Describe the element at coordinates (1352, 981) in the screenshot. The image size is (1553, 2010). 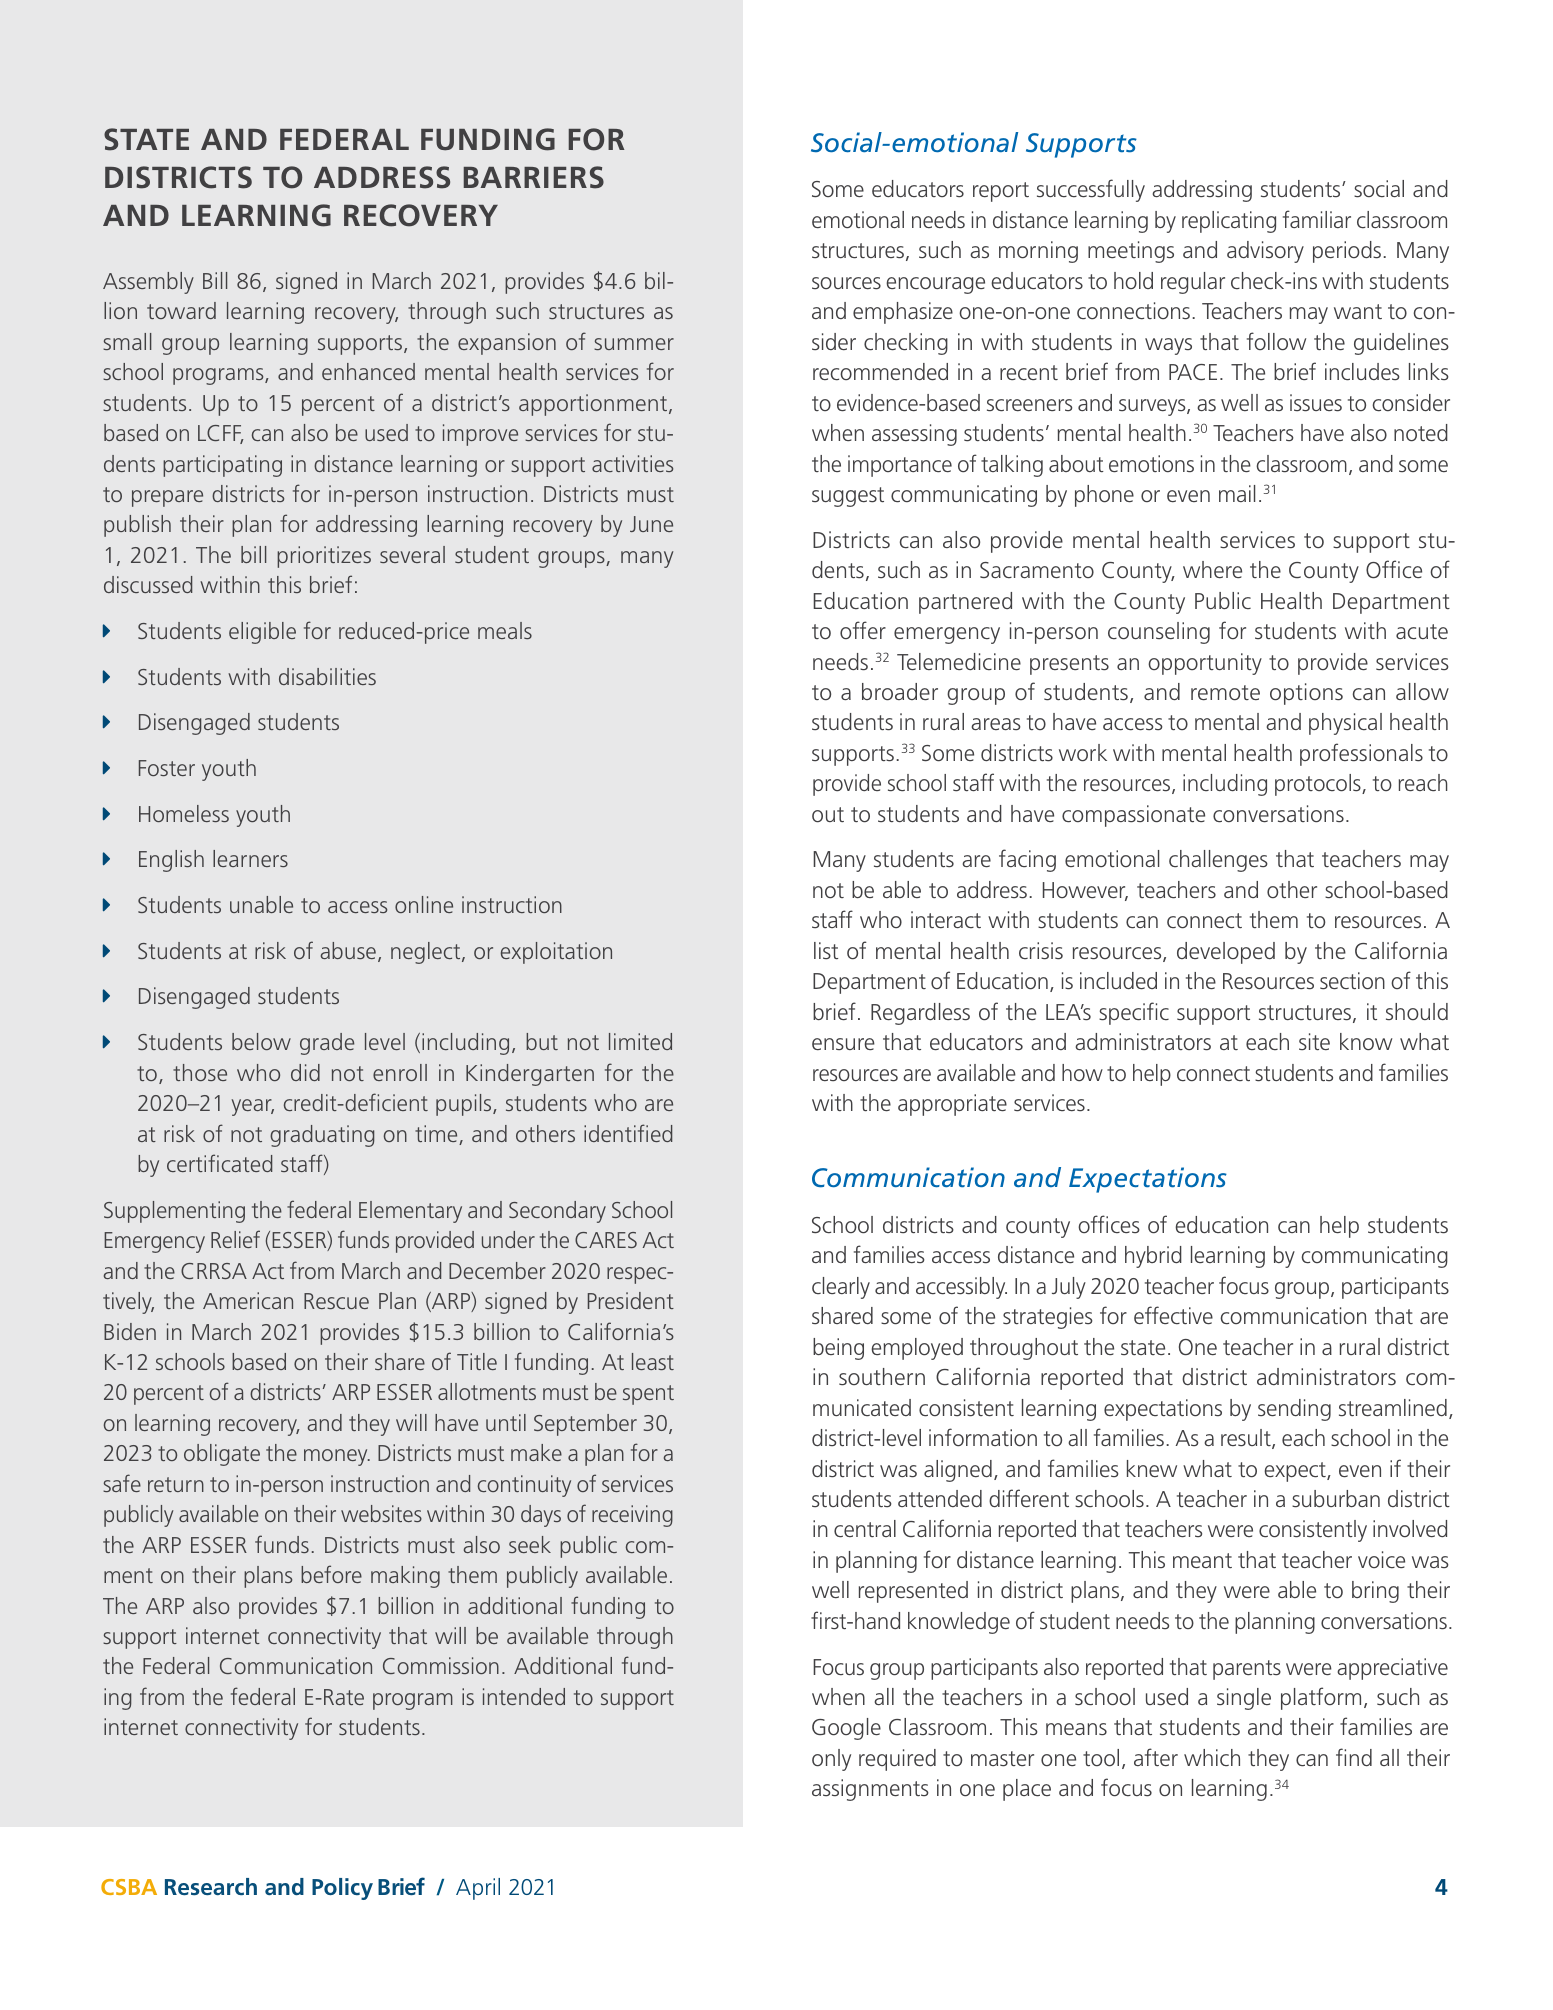
I see `section` at that location.
